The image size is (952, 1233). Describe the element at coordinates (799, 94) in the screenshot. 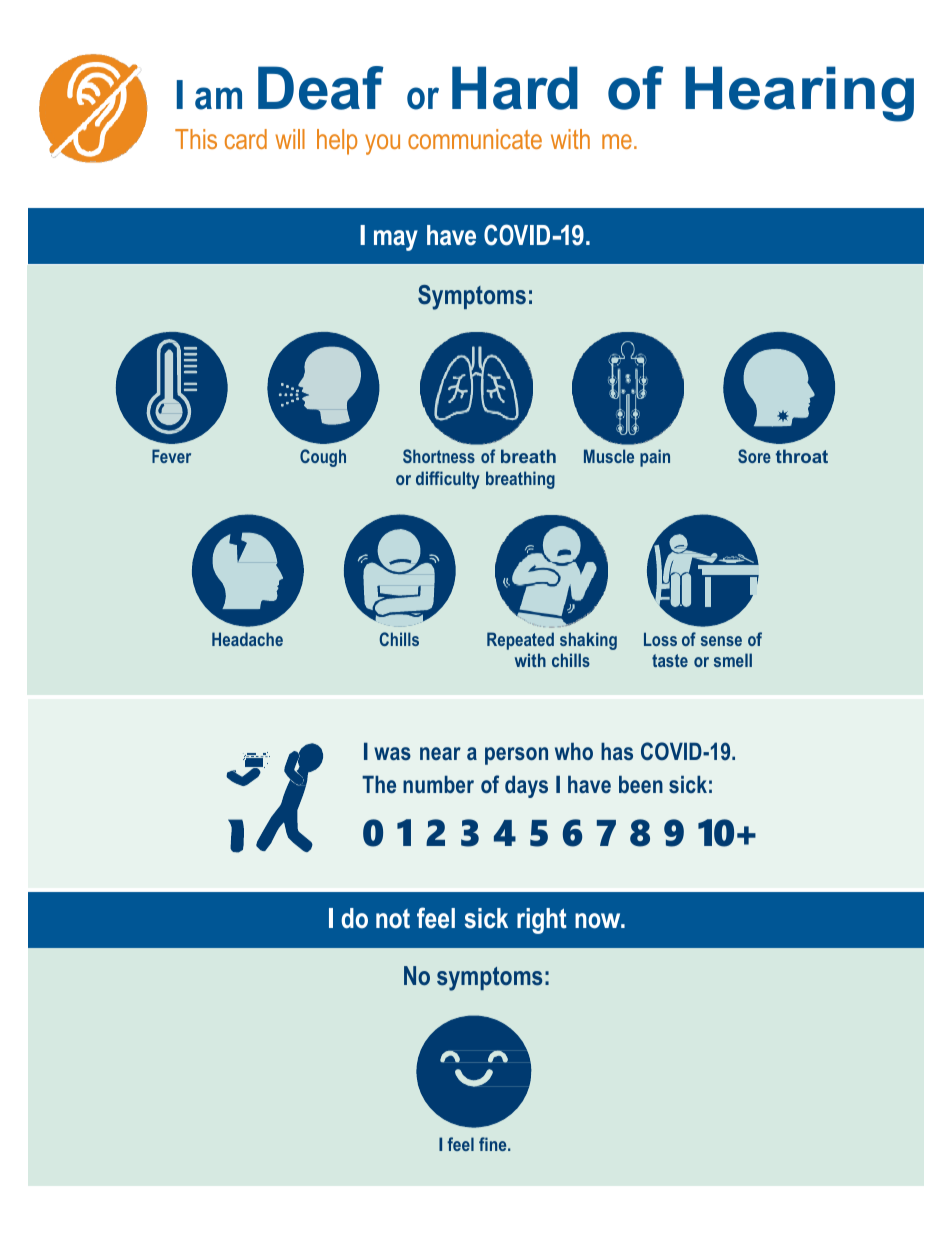

I see `Hearing` at that location.
